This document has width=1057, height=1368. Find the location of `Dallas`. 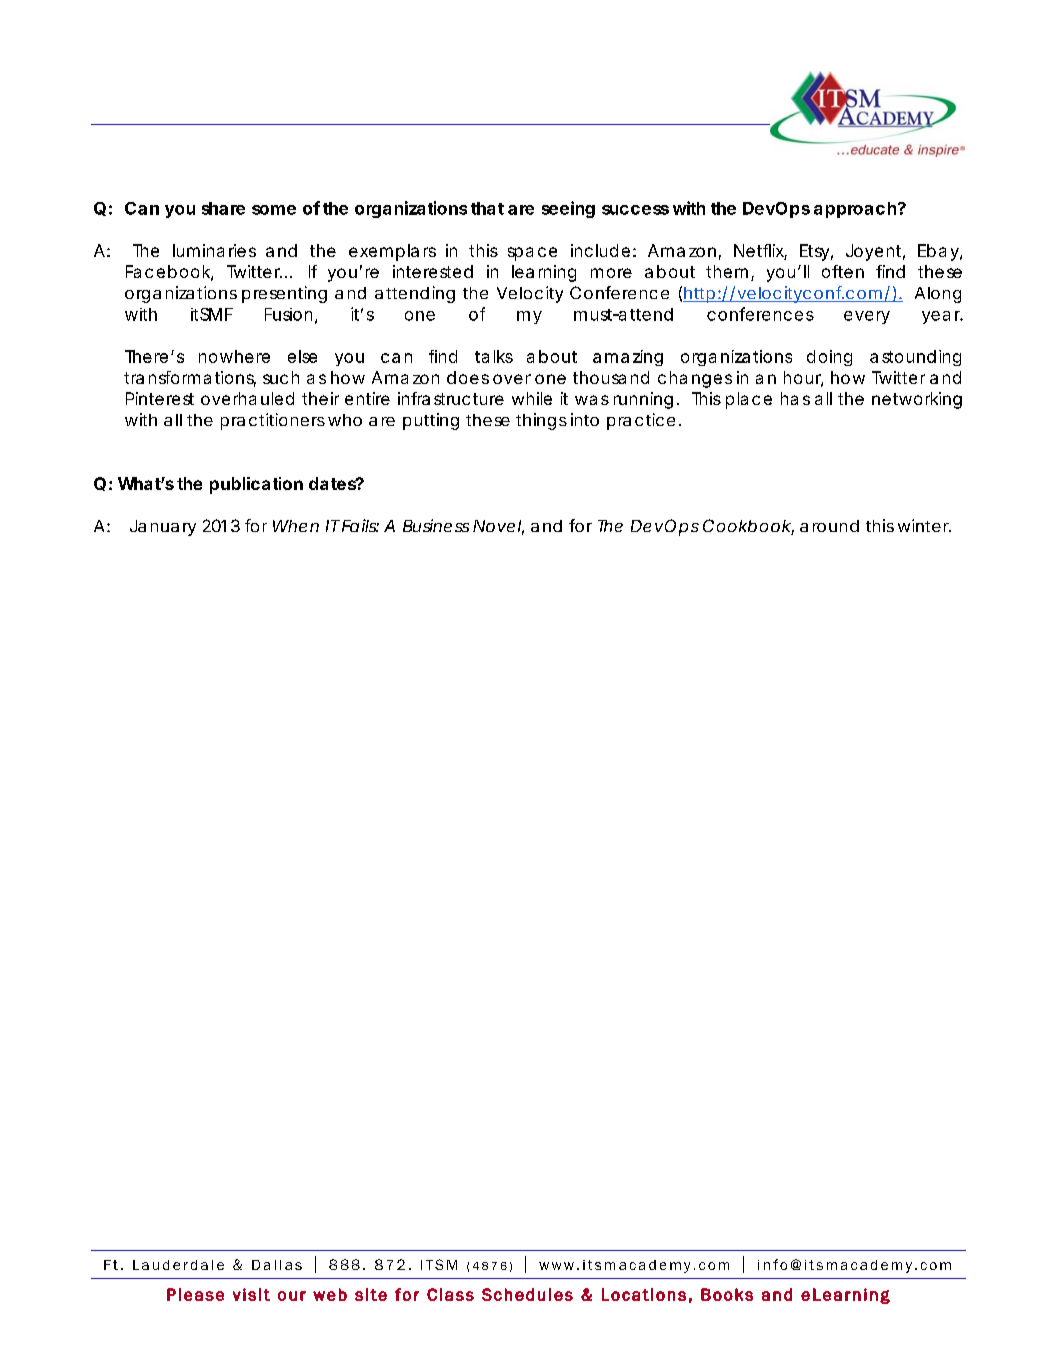

Dallas is located at coordinates (277, 1265).
